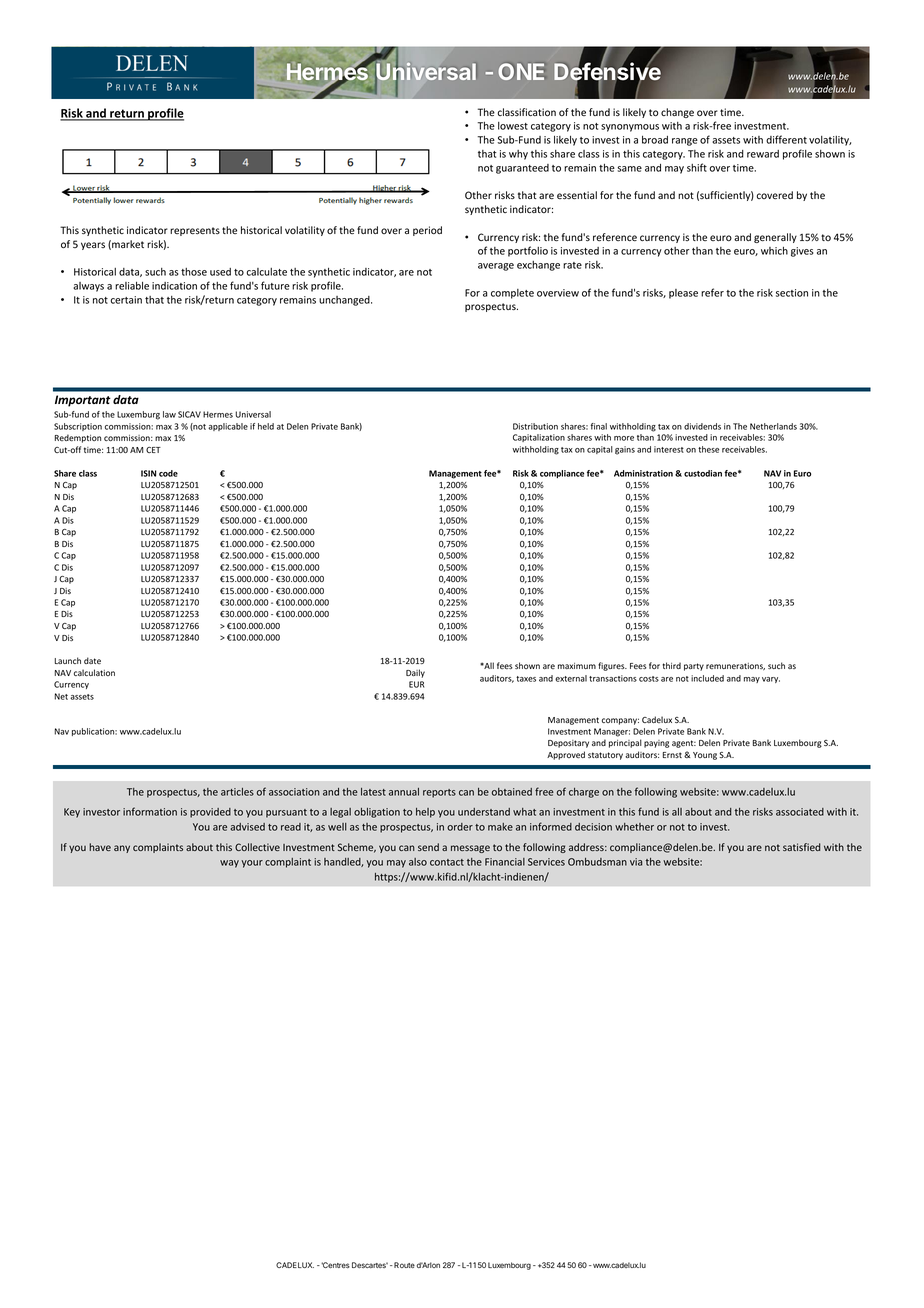  What do you see at coordinates (415, 673) in the screenshot?
I see `Daily` at bounding box center [415, 673].
